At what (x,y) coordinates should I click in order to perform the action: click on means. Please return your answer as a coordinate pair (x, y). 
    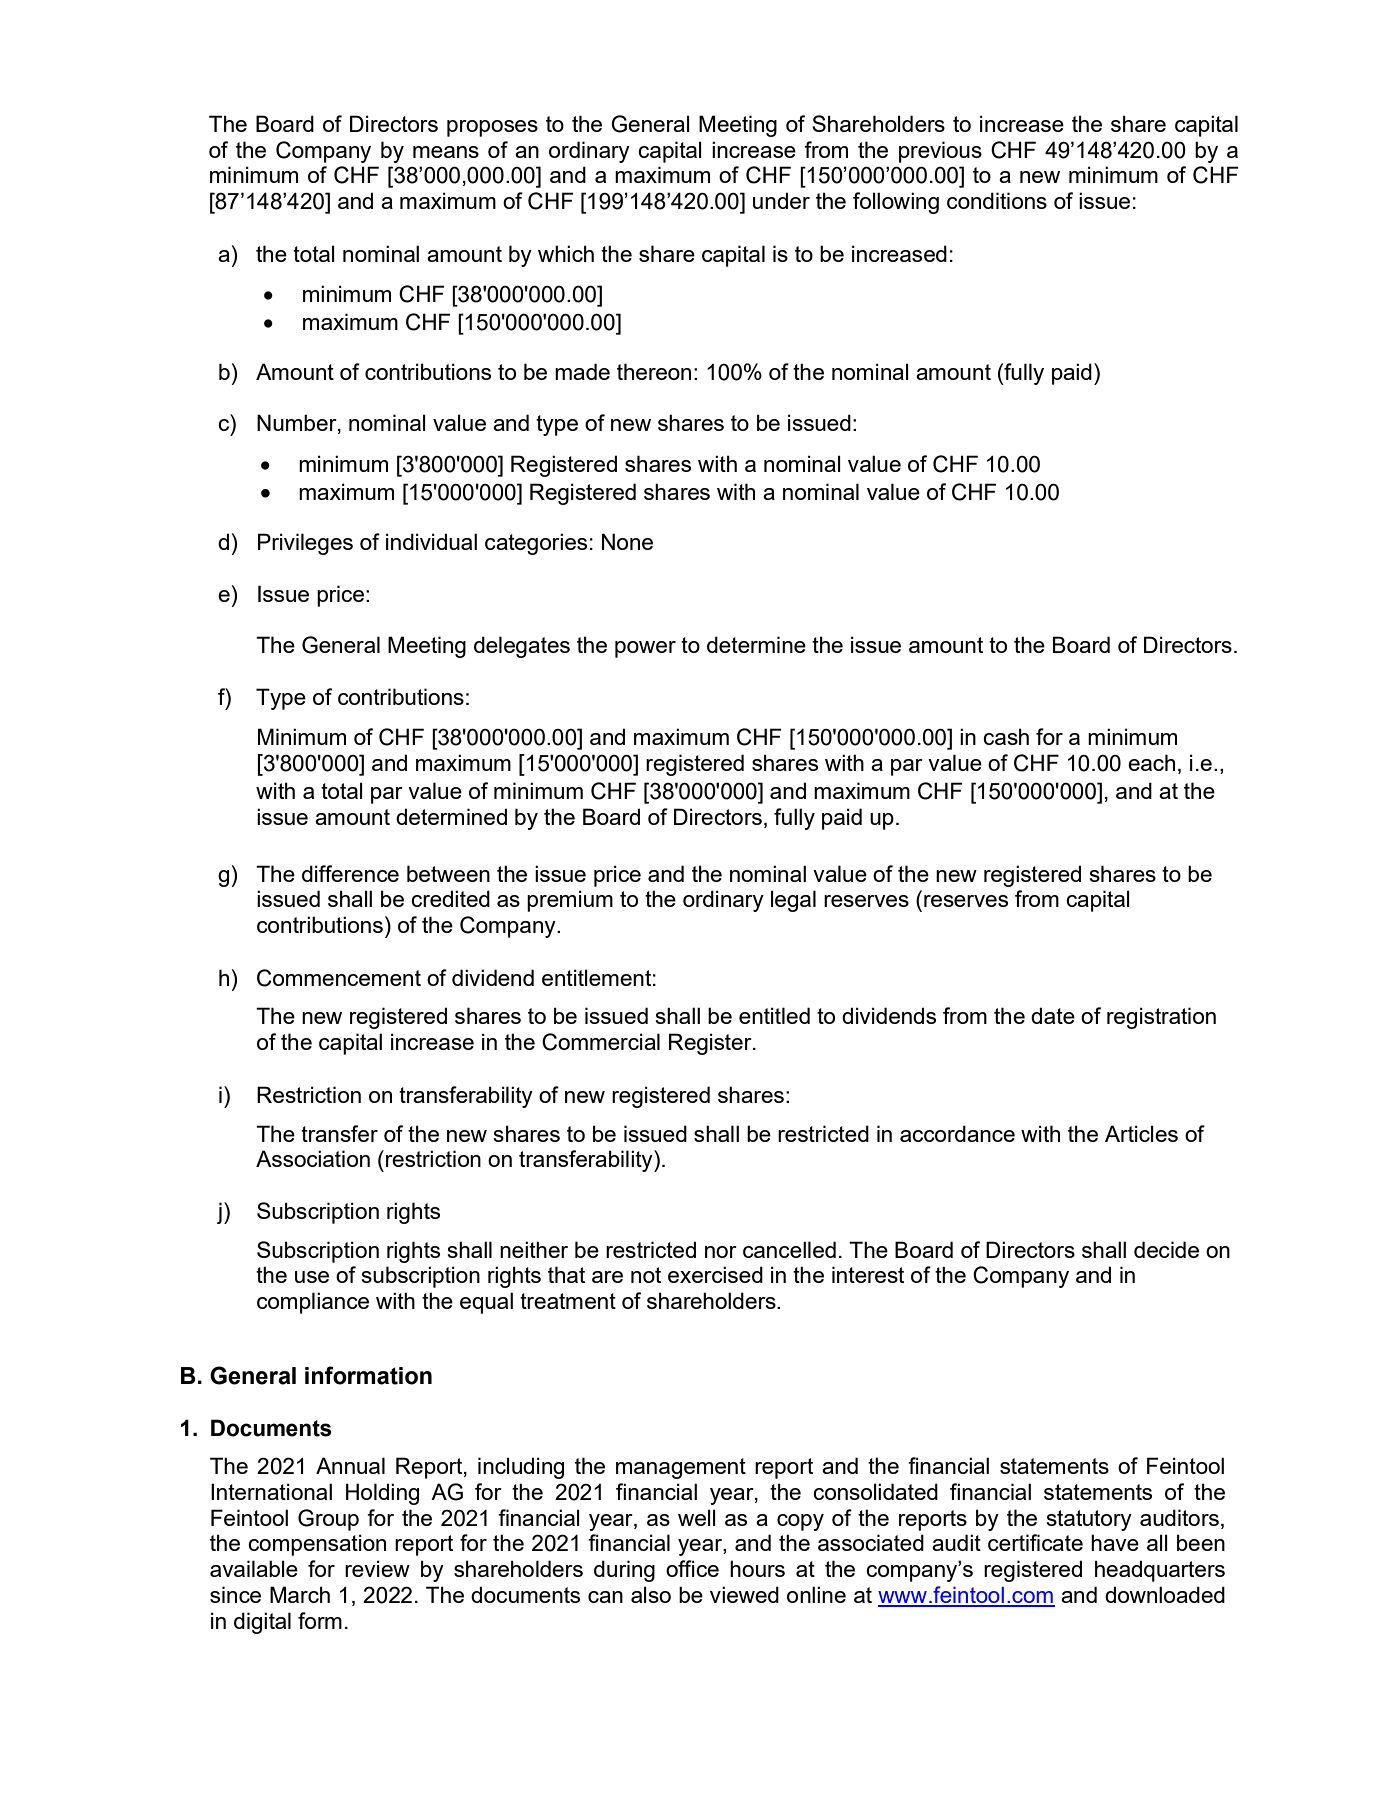
    Looking at the image, I should click on (446, 152).
